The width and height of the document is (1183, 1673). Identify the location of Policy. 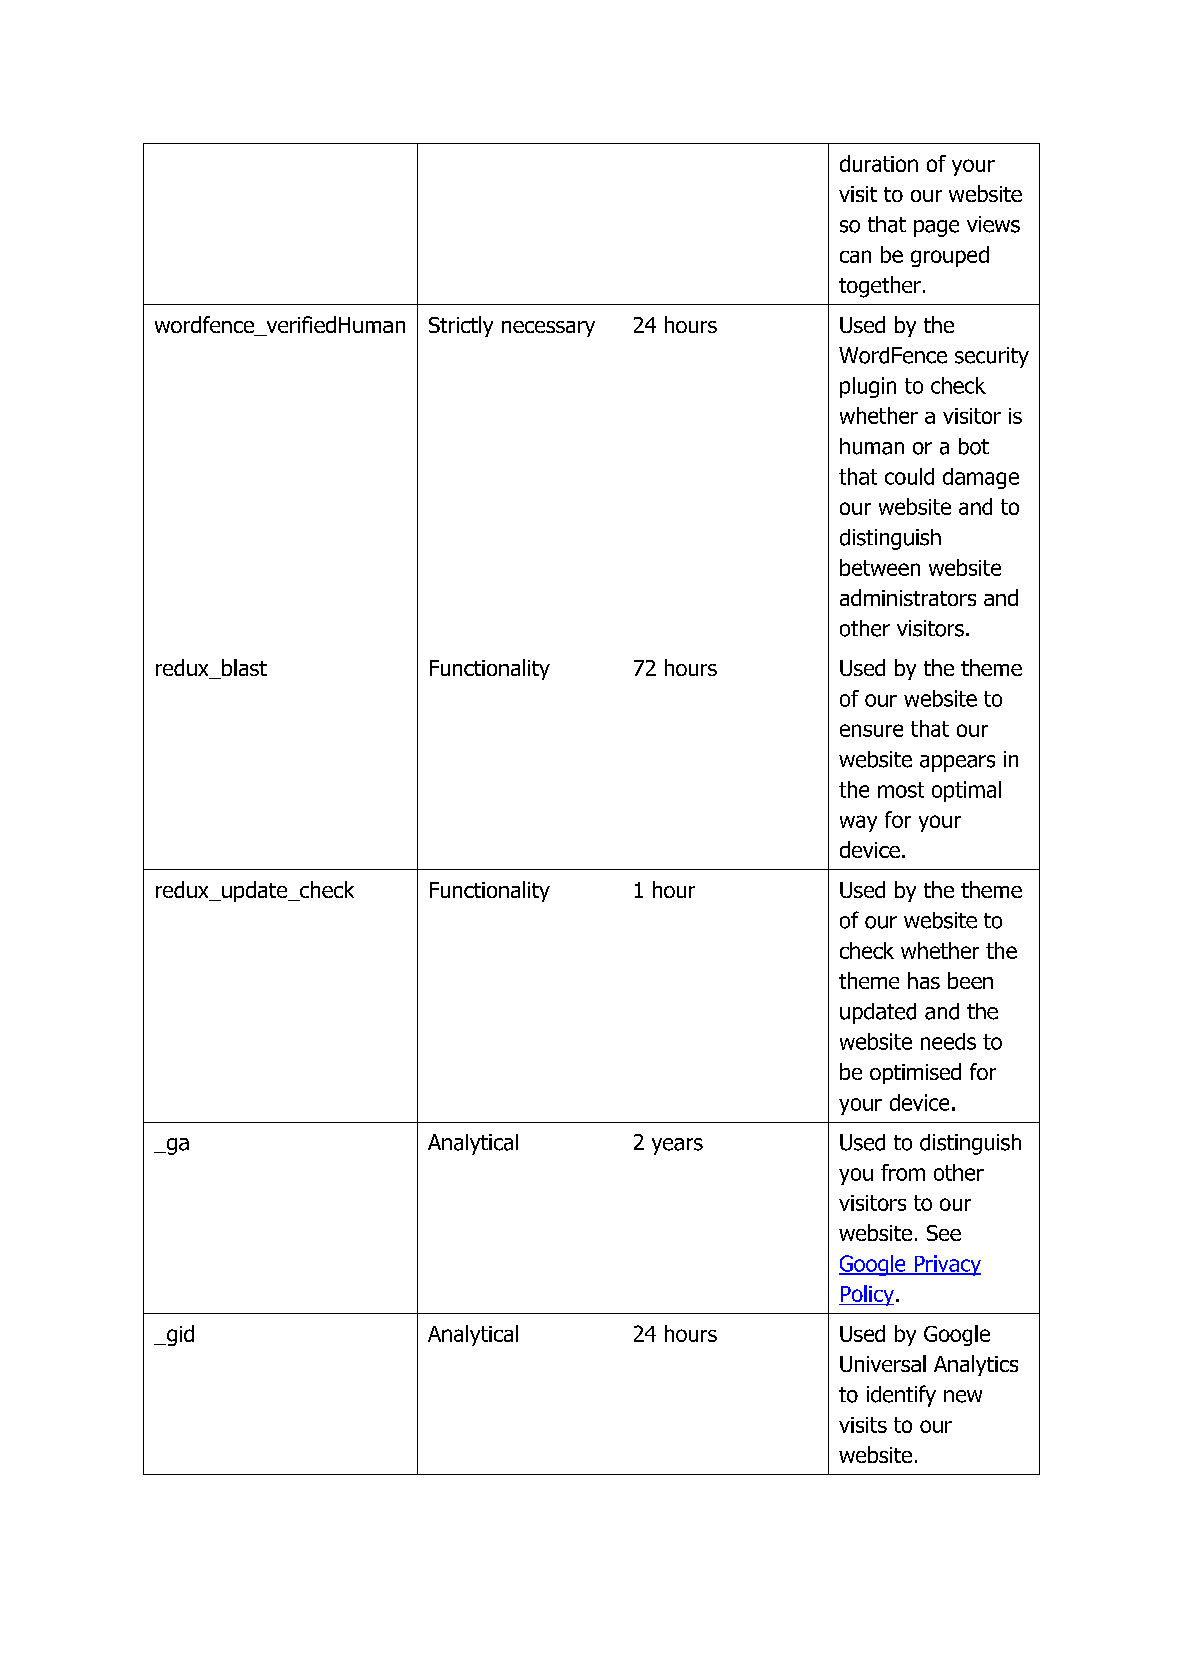
(866, 1295).
